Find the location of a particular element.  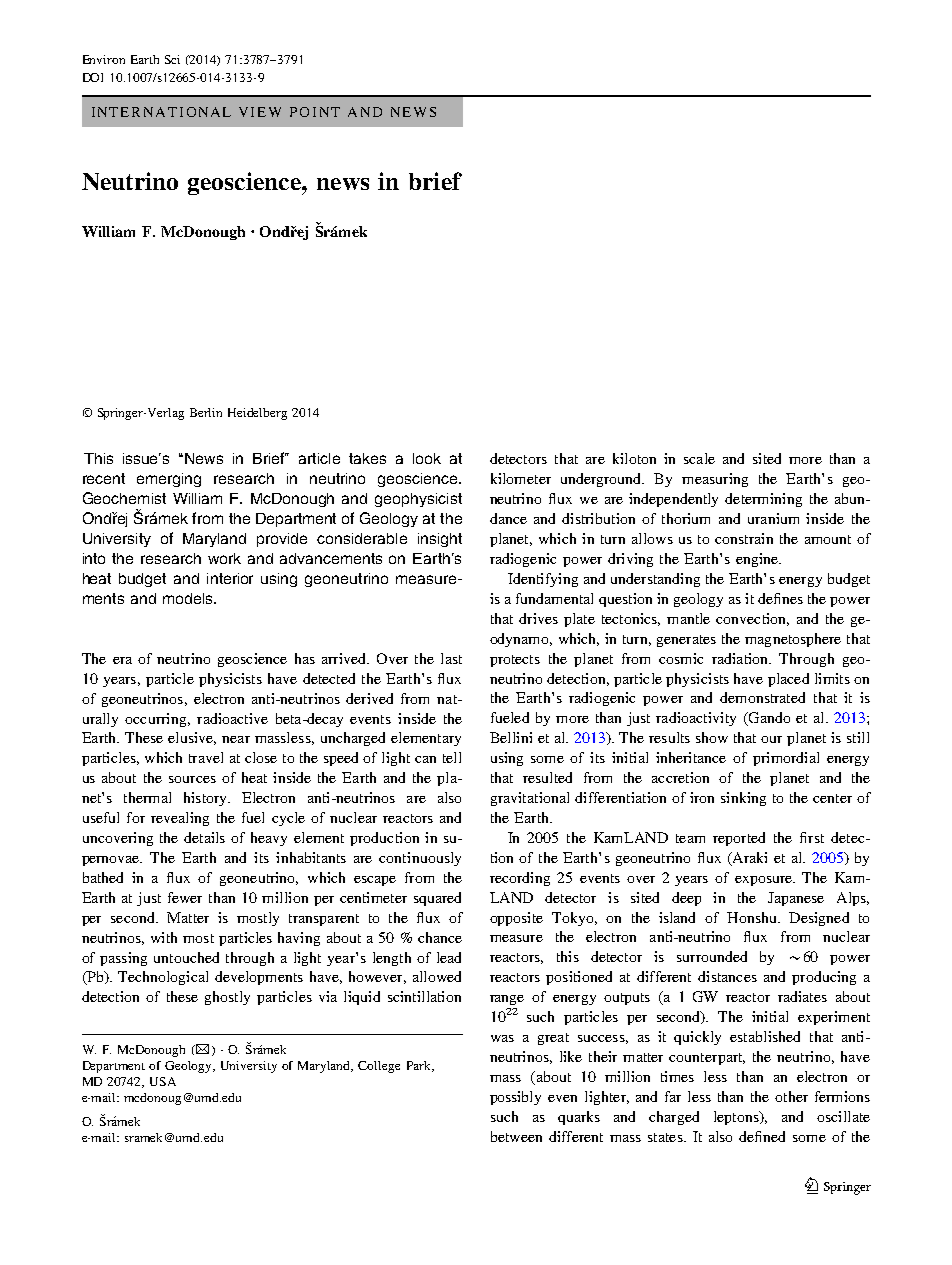

exposure is located at coordinates (764, 881).
